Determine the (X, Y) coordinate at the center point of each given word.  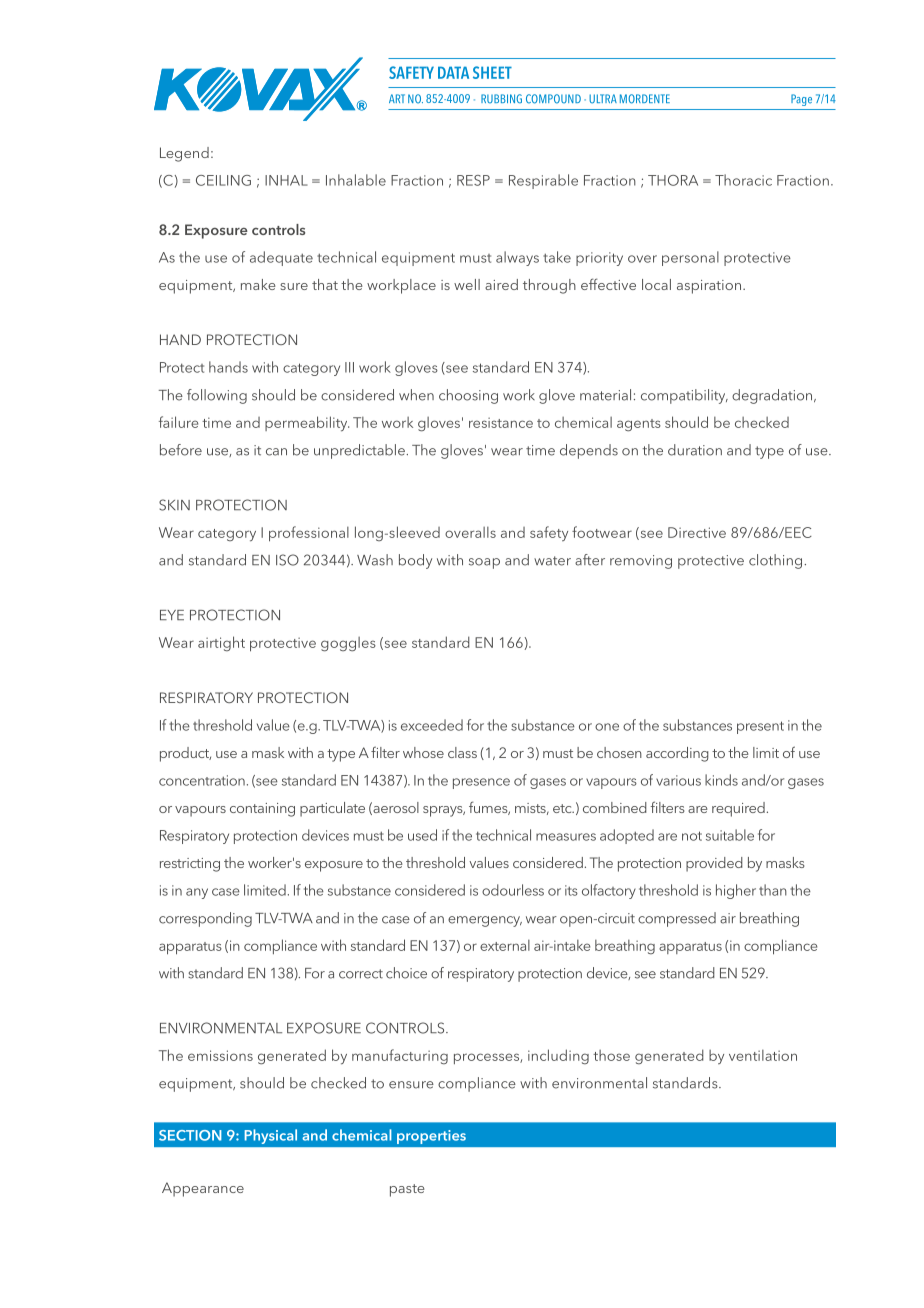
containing (262, 810)
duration (695, 450)
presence (481, 783)
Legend (184, 154)
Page (801, 100)
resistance (501, 422)
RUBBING (501, 99)
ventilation (763, 1055)
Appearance (203, 1189)
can (276, 452)
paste (407, 1190)
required (738, 809)
